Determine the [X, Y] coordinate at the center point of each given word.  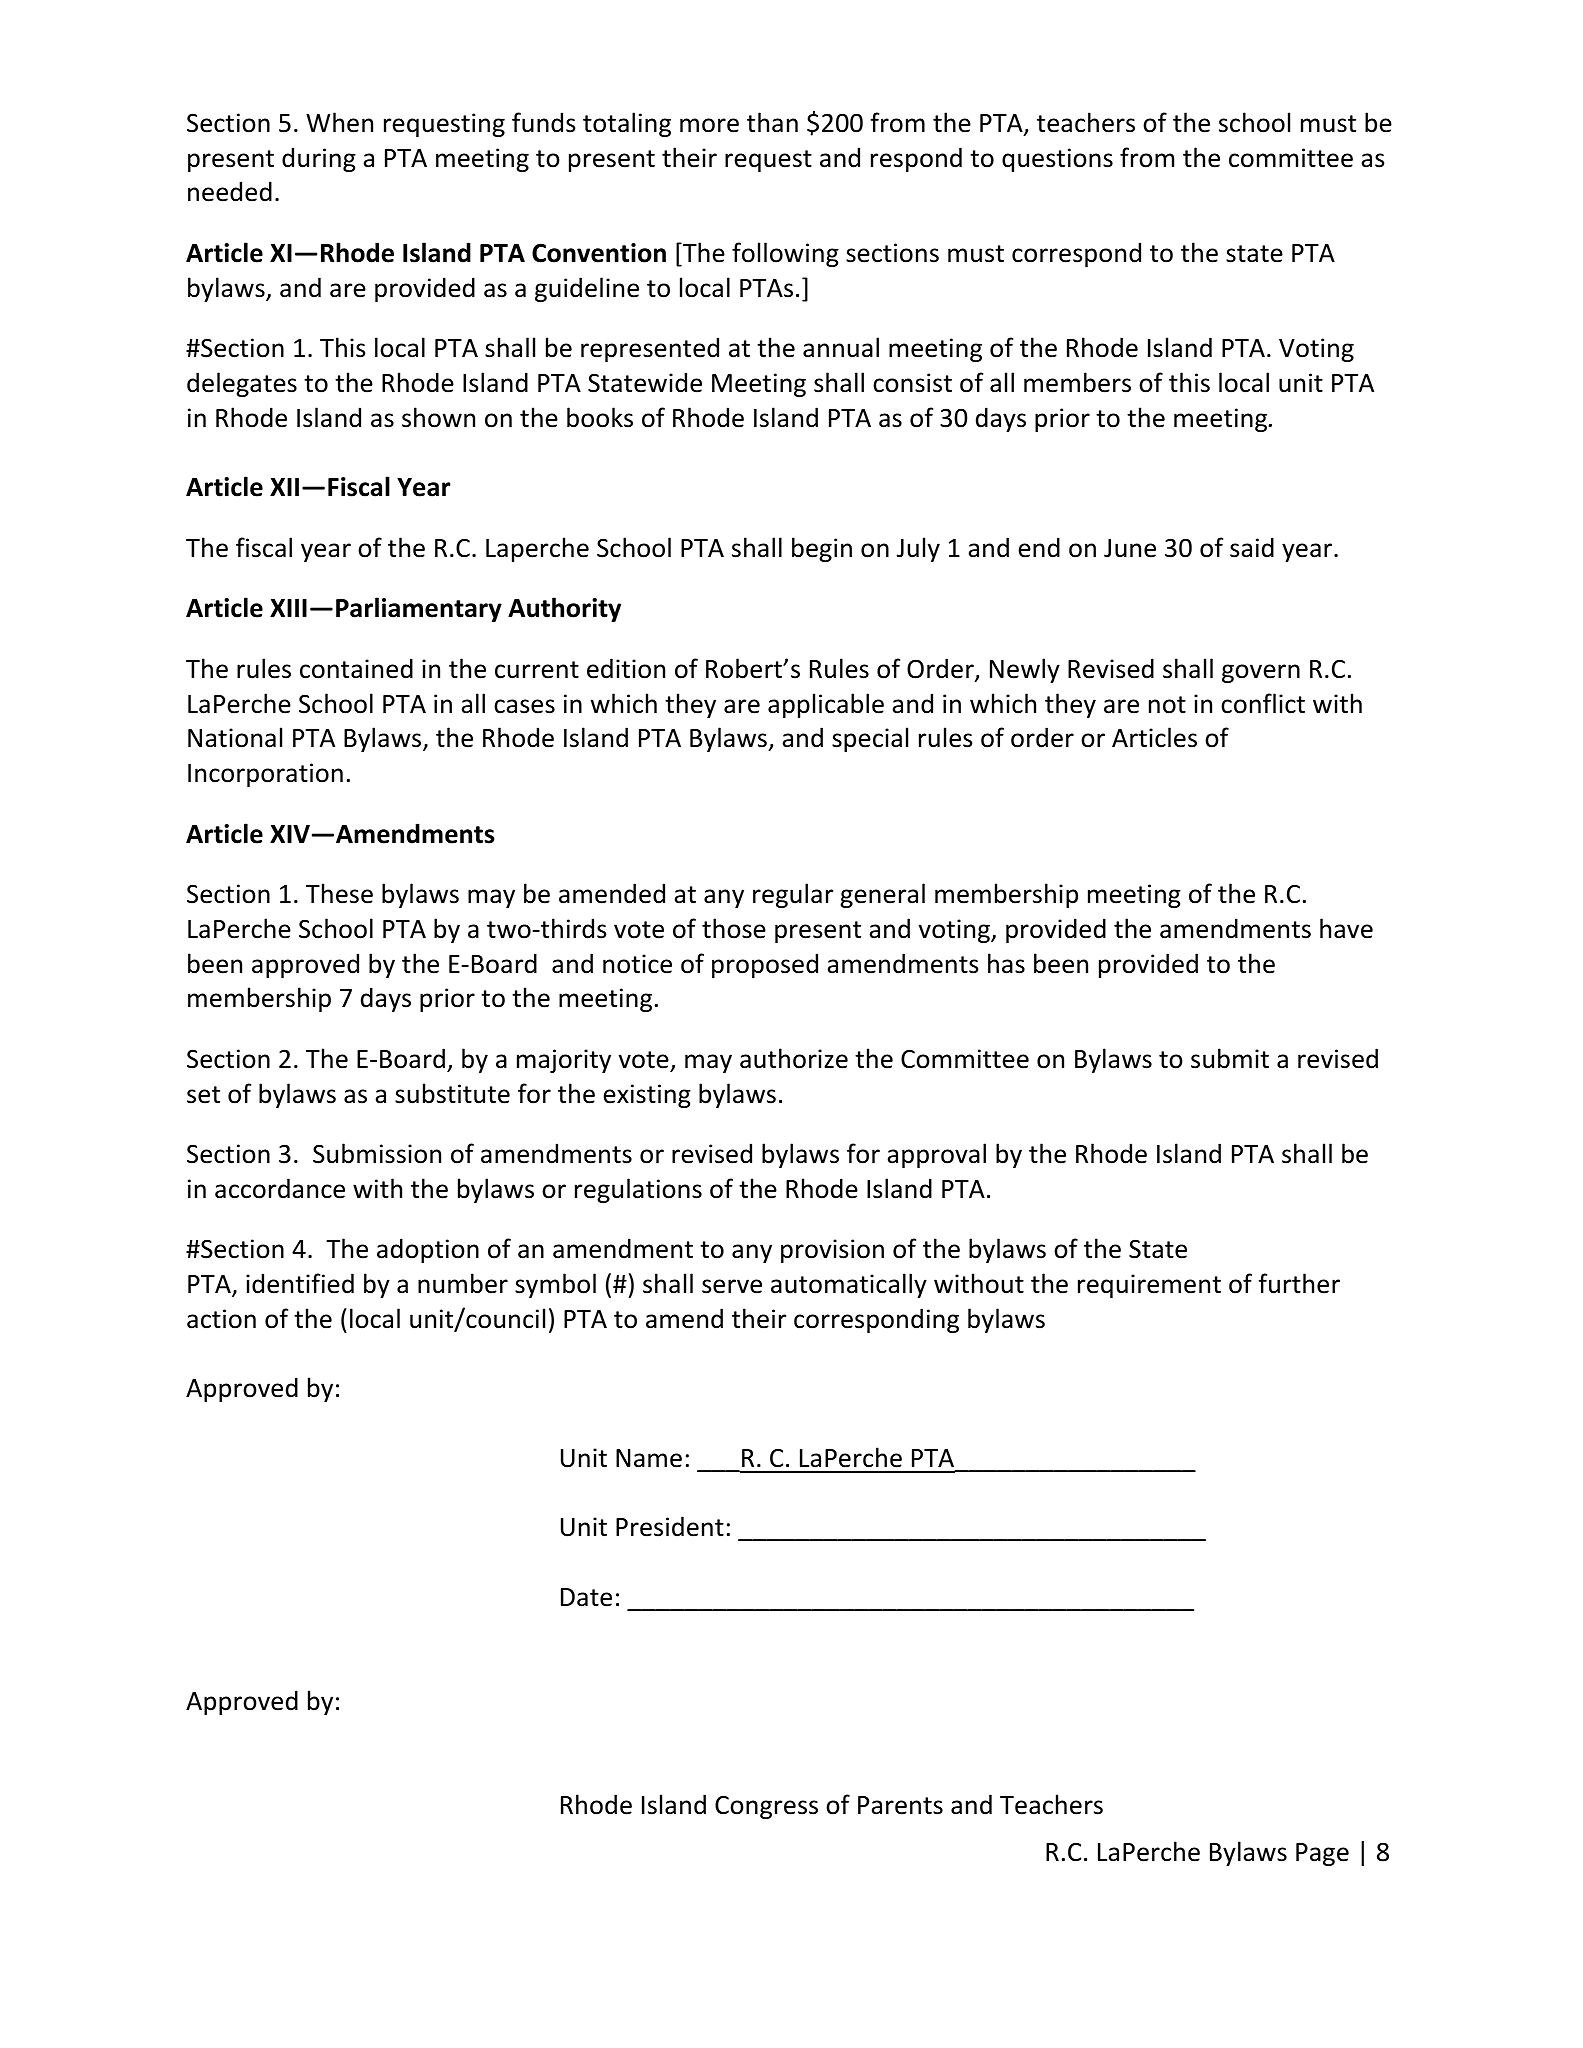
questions [1057, 160]
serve [732, 1286]
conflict [1263, 703]
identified [300, 1283]
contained [356, 668]
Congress [766, 1807]
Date [586, 1597]
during [319, 159]
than [772, 122]
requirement [1149, 1286]
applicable [826, 705]
